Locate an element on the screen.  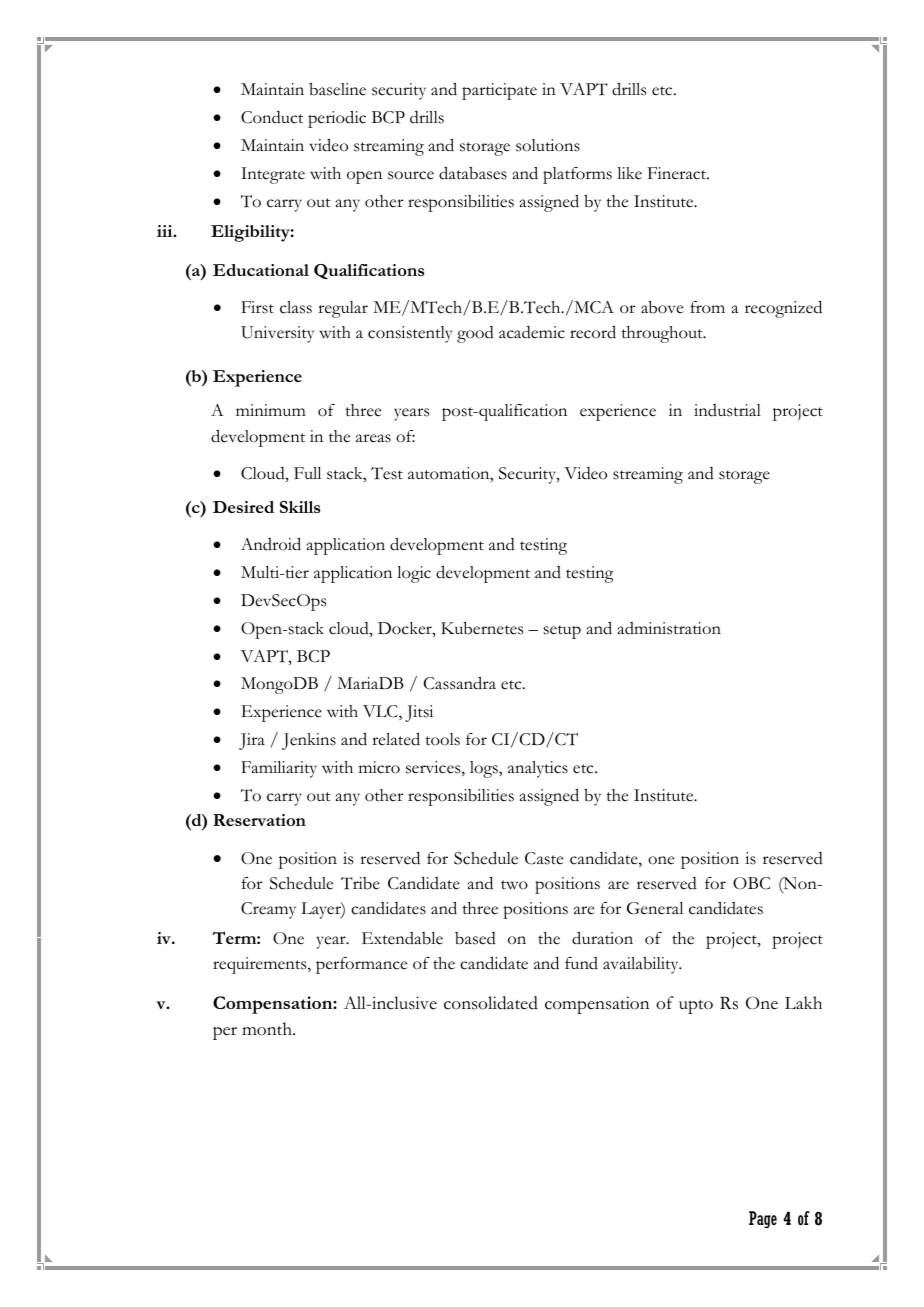
month is located at coordinates (268, 1029).
